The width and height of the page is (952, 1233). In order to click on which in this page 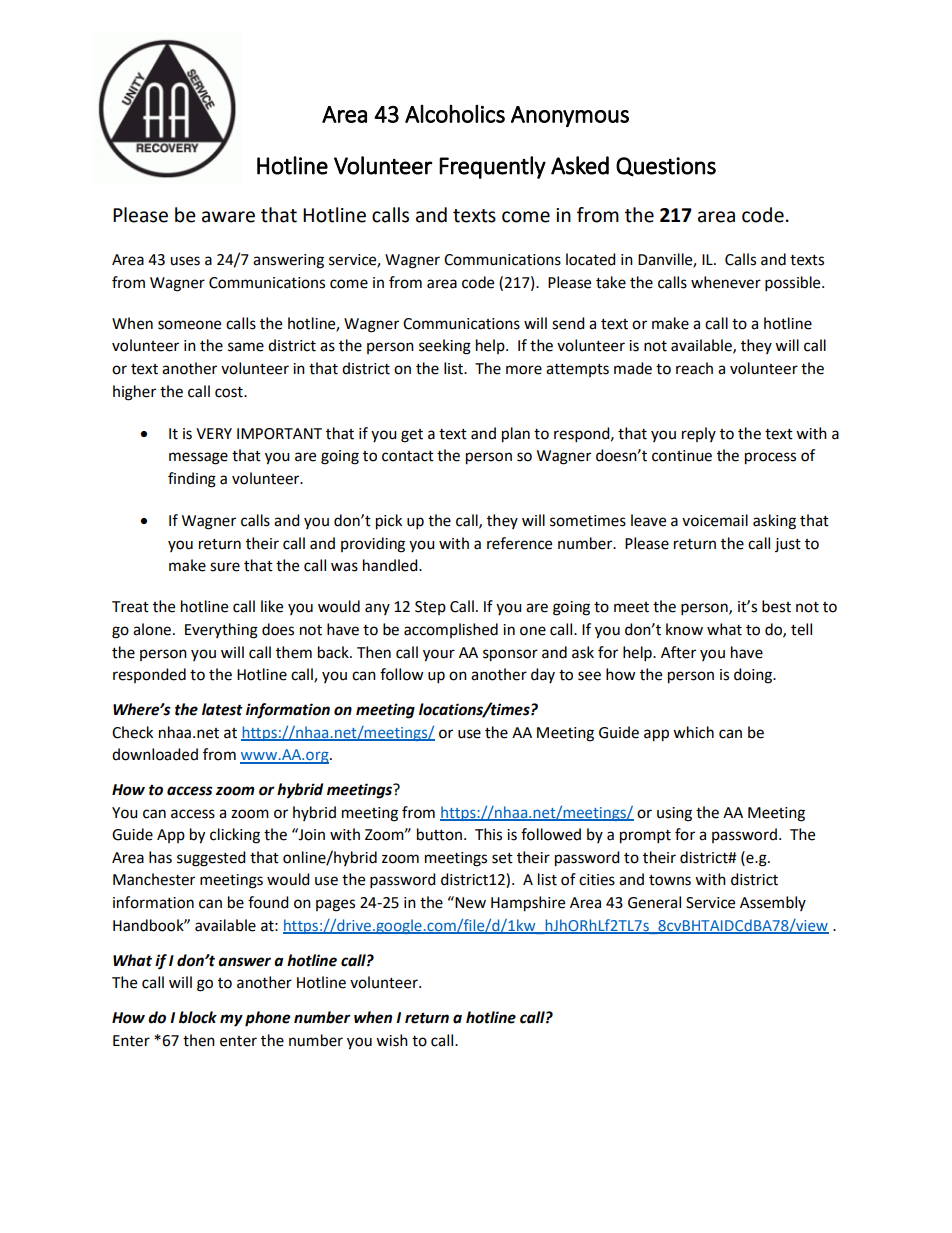, I will do `click(693, 732)`.
